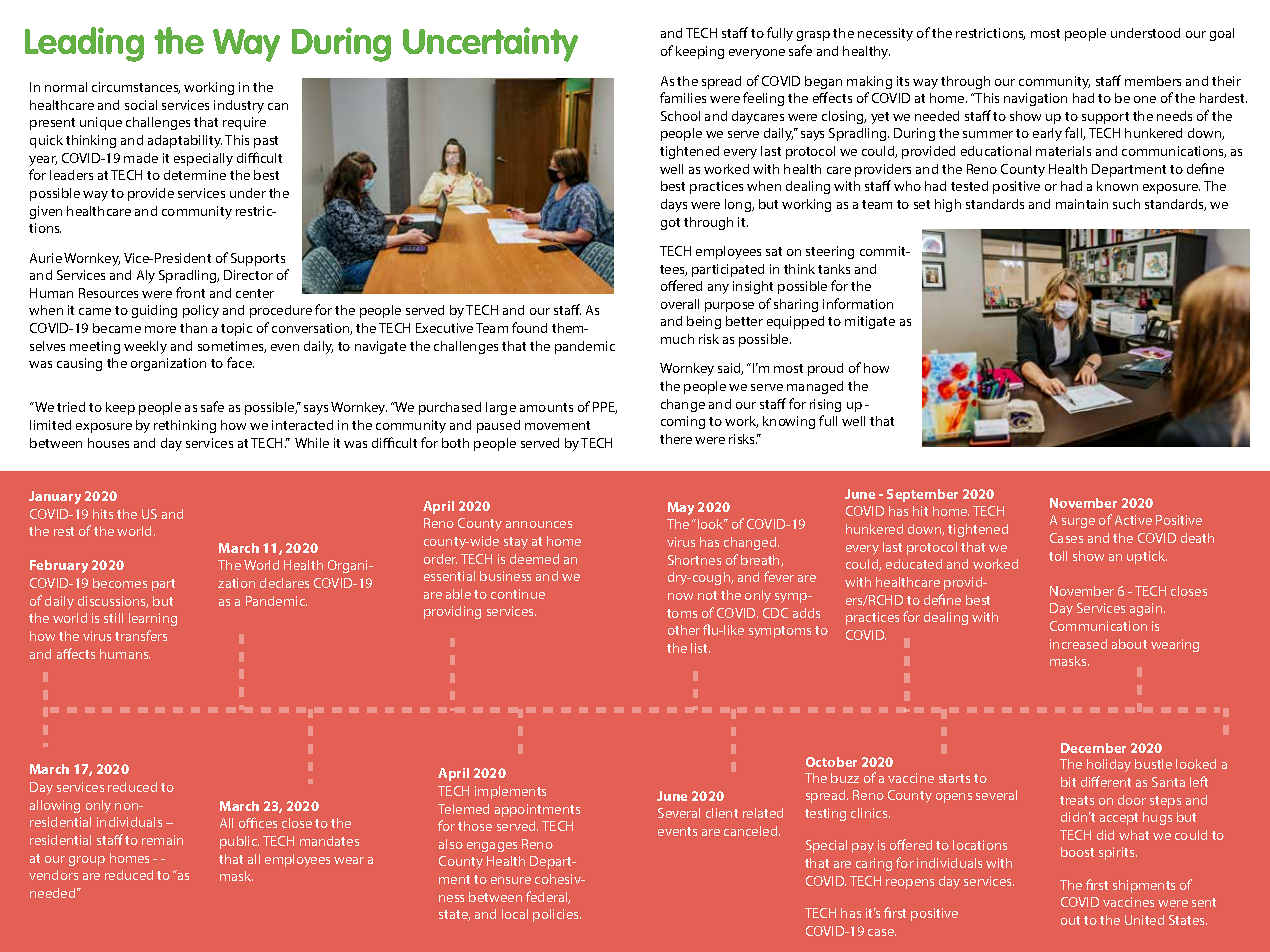 The width and height of the screenshot is (1270, 952). What do you see at coordinates (681, 508) in the screenshot?
I see `May` at bounding box center [681, 508].
